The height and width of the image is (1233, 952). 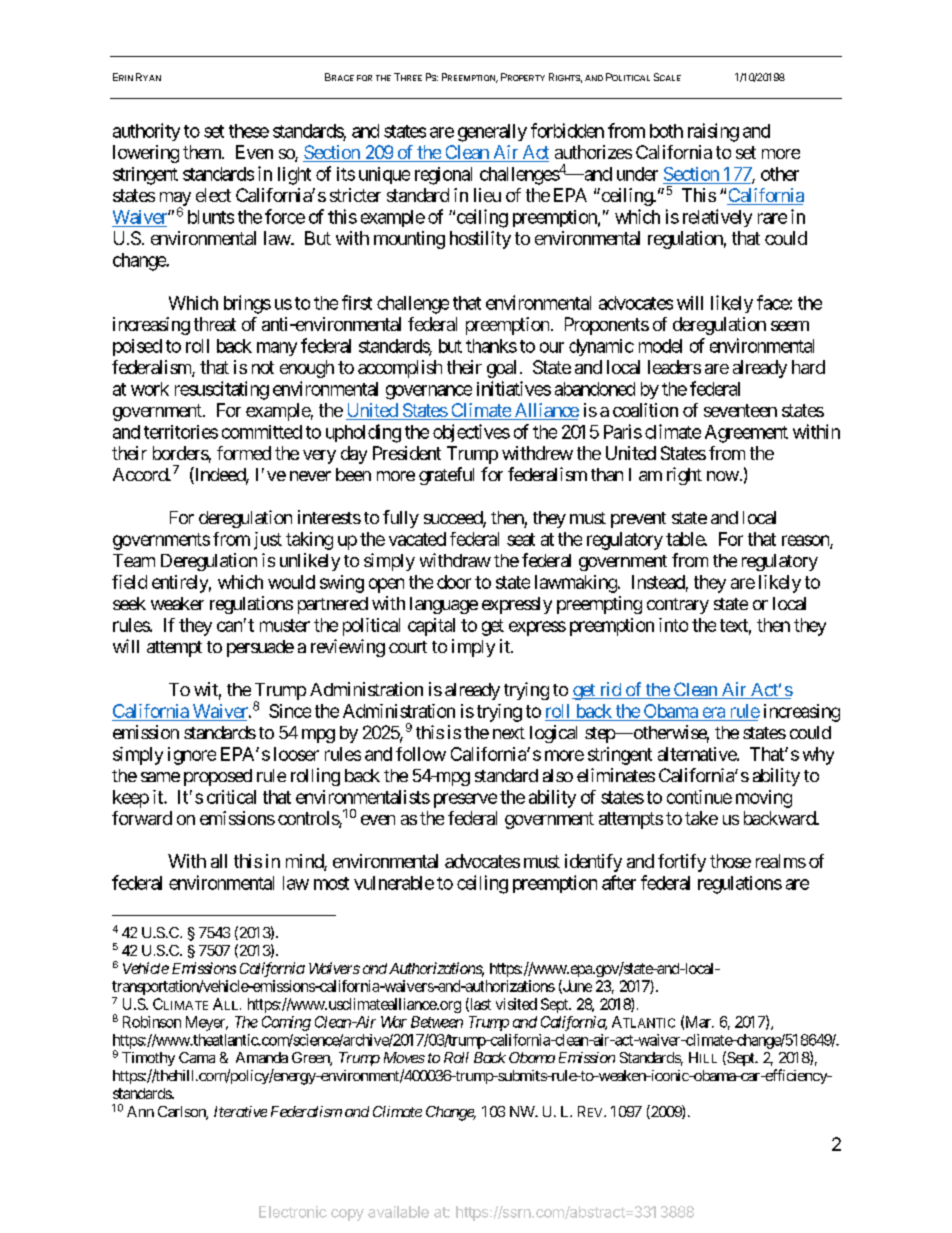 What do you see at coordinates (240, 1111) in the image?
I see `Iterative` at bounding box center [240, 1111].
